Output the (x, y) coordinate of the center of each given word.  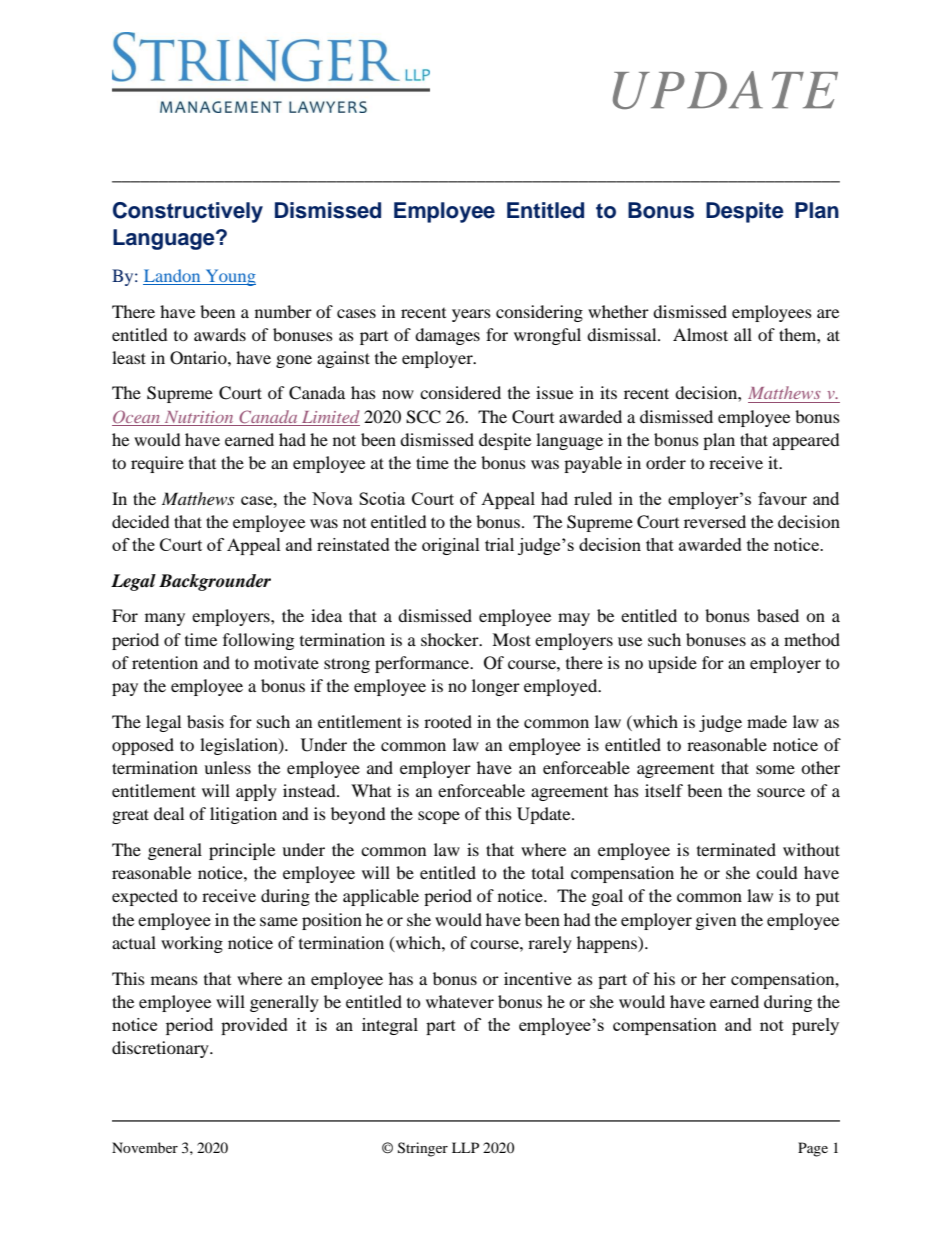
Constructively (188, 212)
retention (165, 662)
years (471, 315)
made (767, 721)
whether (618, 311)
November (145, 1147)
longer (496, 687)
